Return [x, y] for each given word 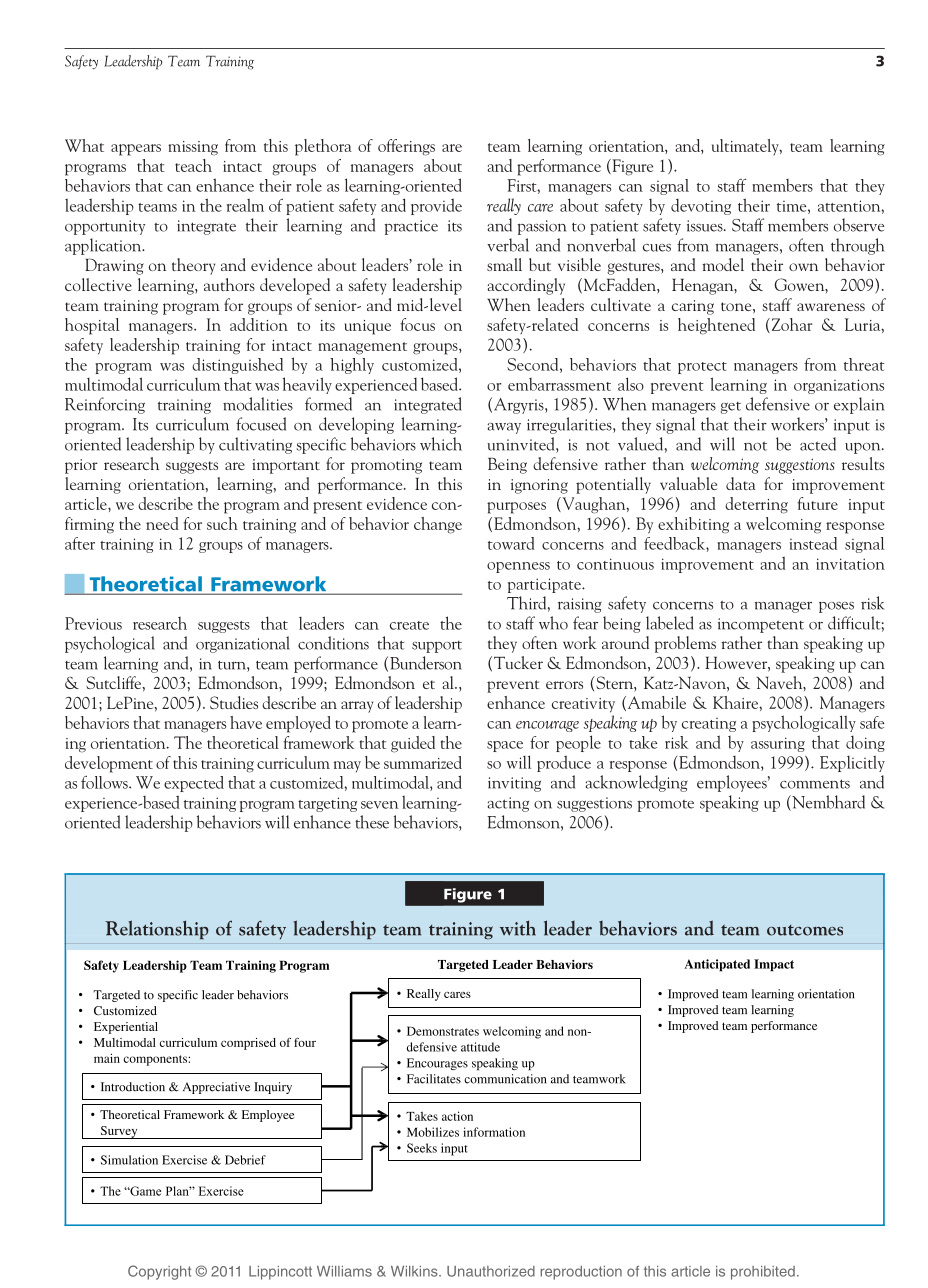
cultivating [255, 445]
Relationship [157, 930]
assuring [778, 744]
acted [818, 444]
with [518, 928]
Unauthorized [491, 1271]
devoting [701, 207]
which [441, 444]
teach [193, 165]
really [504, 206]
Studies [234, 702]
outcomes [805, 930]
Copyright [159, 1272]
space [505, 746]
